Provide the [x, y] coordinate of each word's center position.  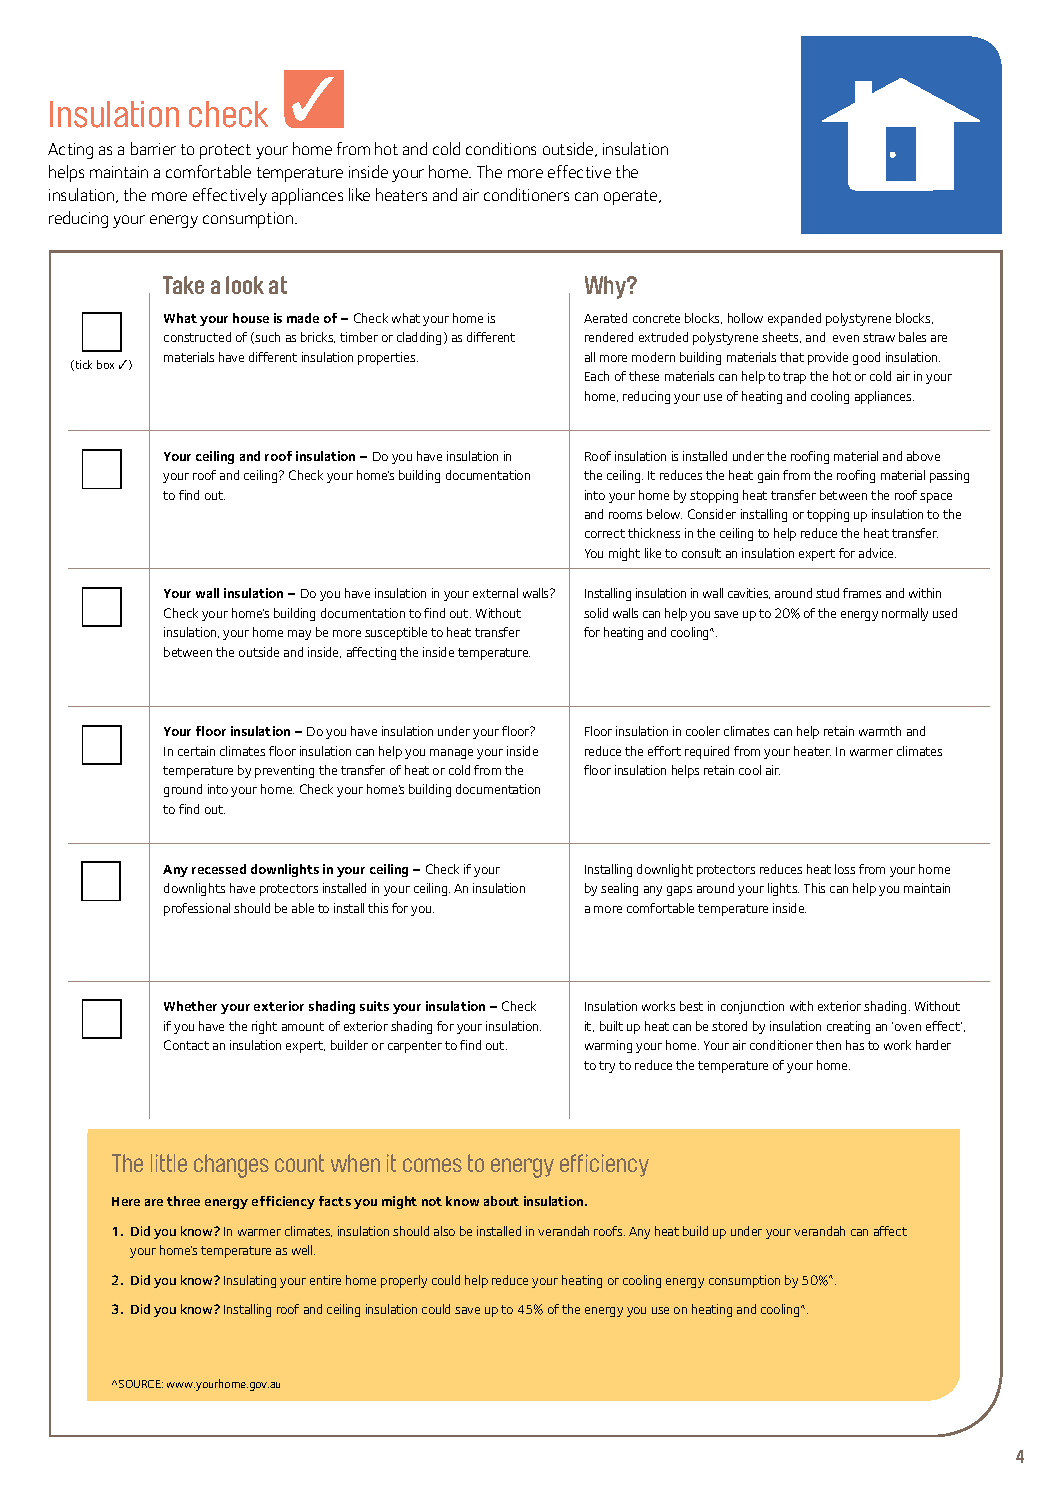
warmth [880, 731]
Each [597, 376]
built [611, 1026]
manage [451, 754]
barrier [153, 148]
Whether [190, 1006]
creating [848, 1027]
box [105, 364]
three [183, 1201]
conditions [501, 148]
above [923, 456]
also [444, 1231]
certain [196, 751]
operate [632, 197]
